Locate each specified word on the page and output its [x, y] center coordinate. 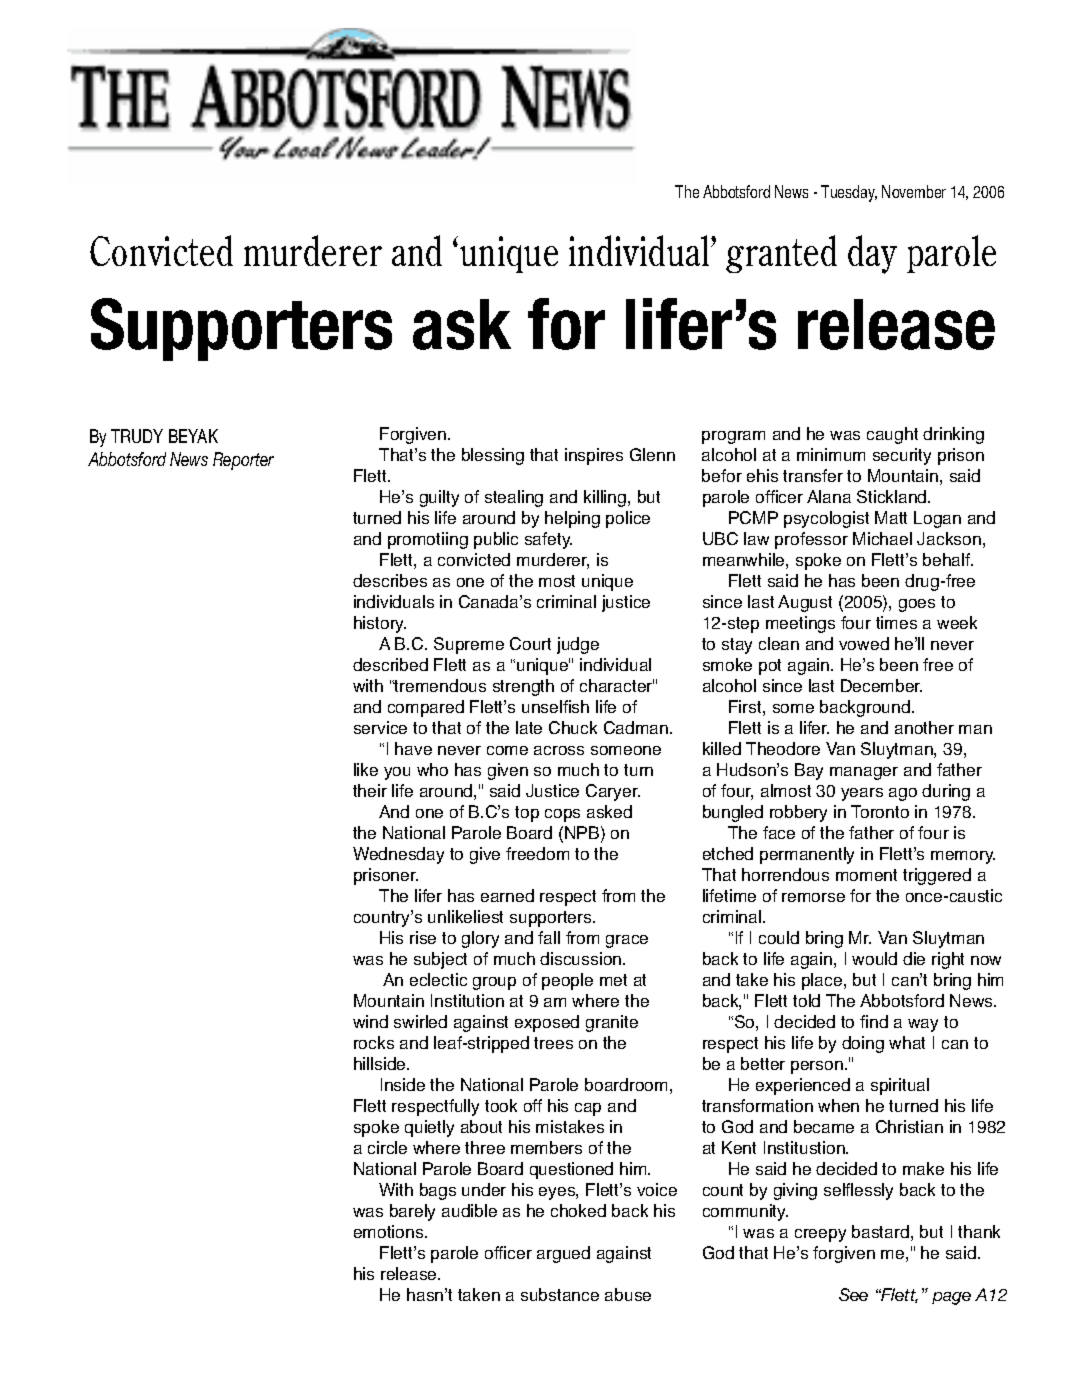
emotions [390, 1231]
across [559, 750]
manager [864, 773]
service [380, 727]
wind [370, 1021]
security [902, 456]
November [914, 191]
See [853, 1294]
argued [563, 1254]
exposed [547, 1023]
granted [781, 254]
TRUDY [137, 436]
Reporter [243, 461]
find [874, 1021]
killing [606, 498]
